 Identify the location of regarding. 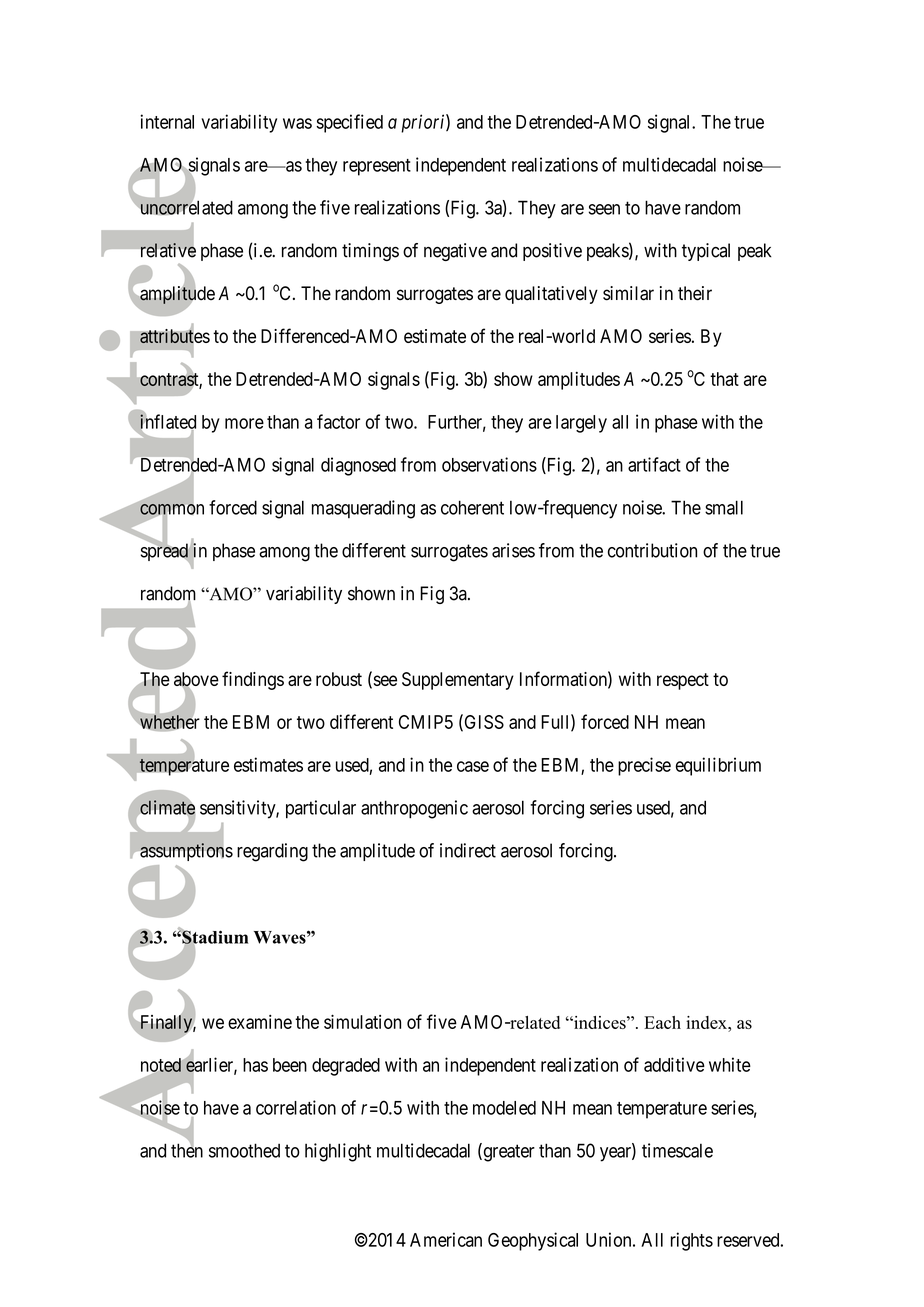
(272, 852).
